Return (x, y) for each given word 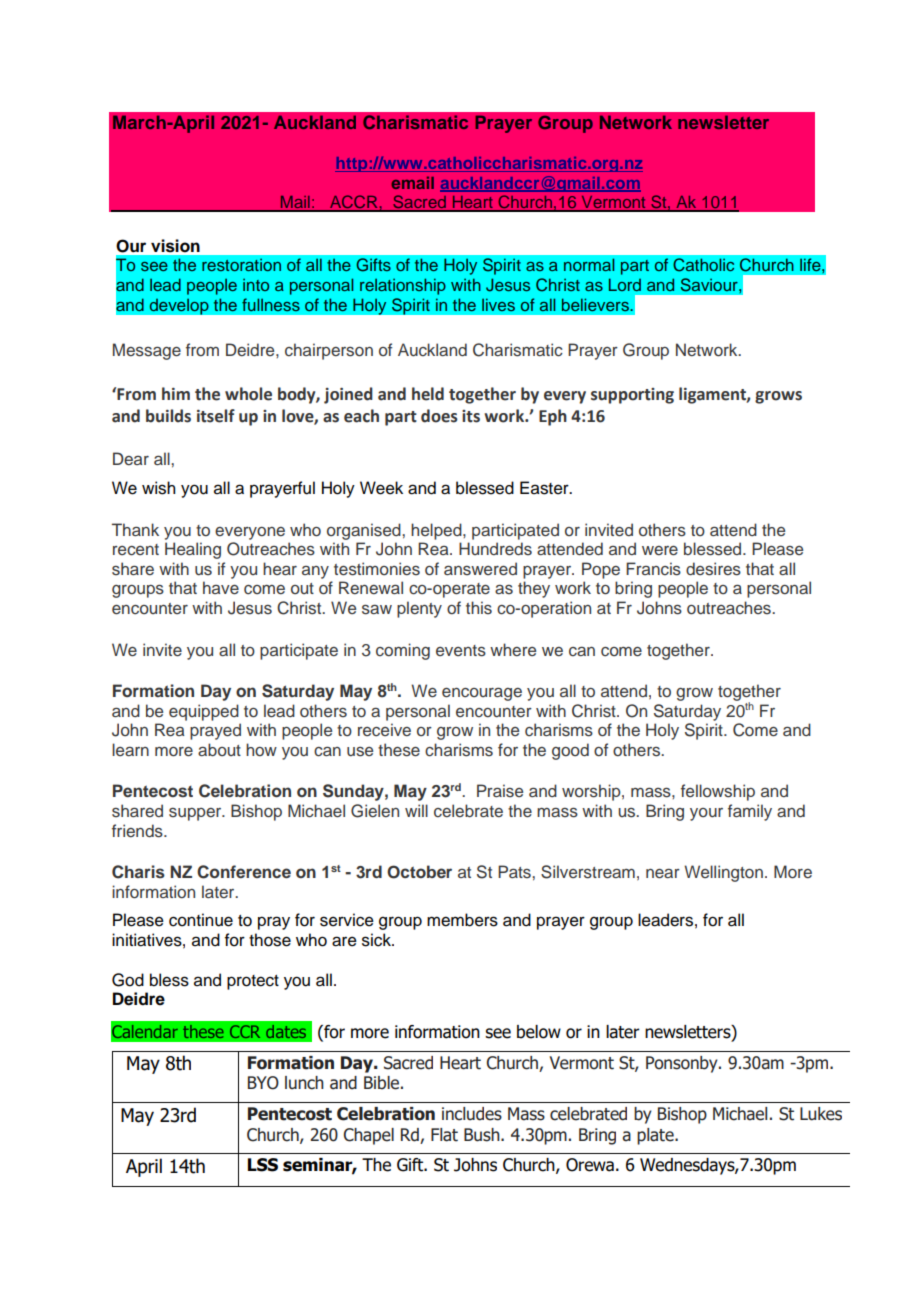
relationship (403, 286)
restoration (241, 265)
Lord (625, 284)
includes (472, 1114)
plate (656, 1136)
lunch (304, 1083)
